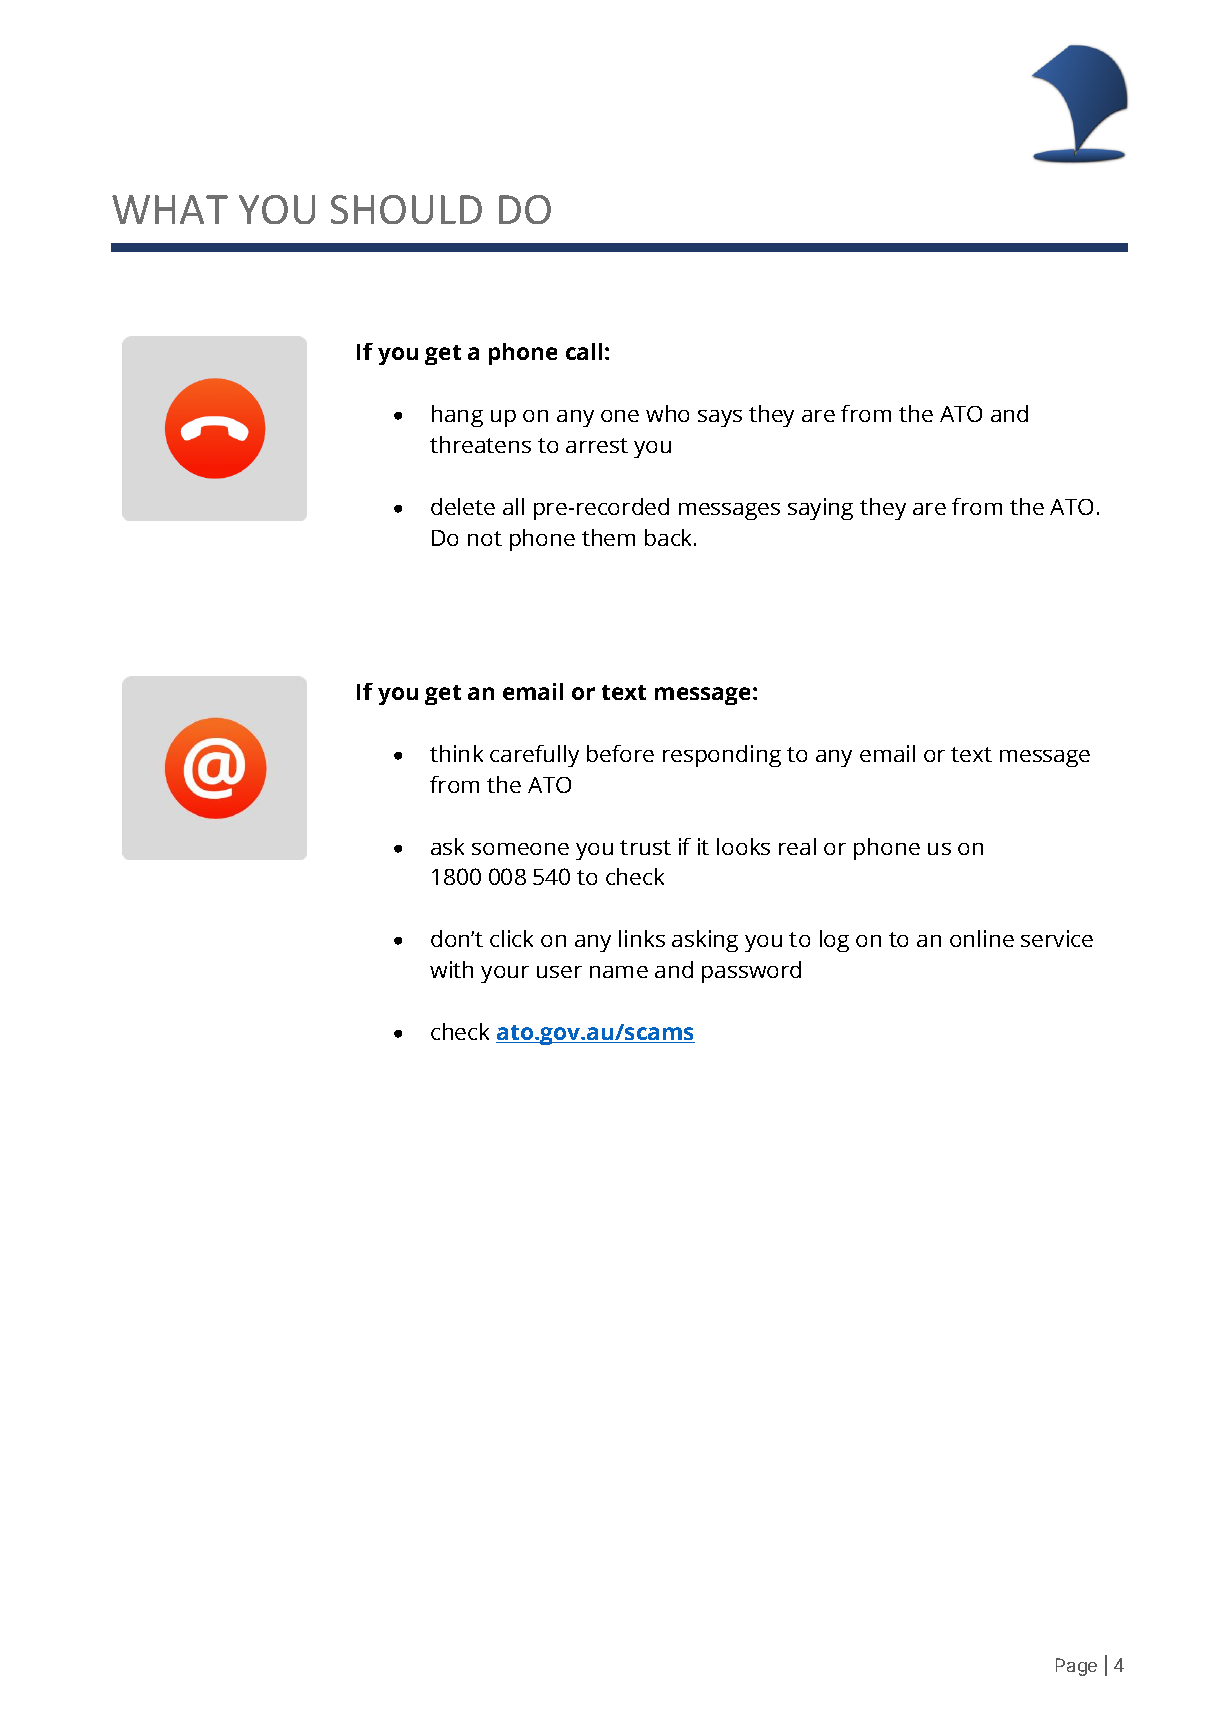 The image size is (1227, 1736). Describe the element at coordinates (720, 418) in the screenshot. I see `says` at that location.
